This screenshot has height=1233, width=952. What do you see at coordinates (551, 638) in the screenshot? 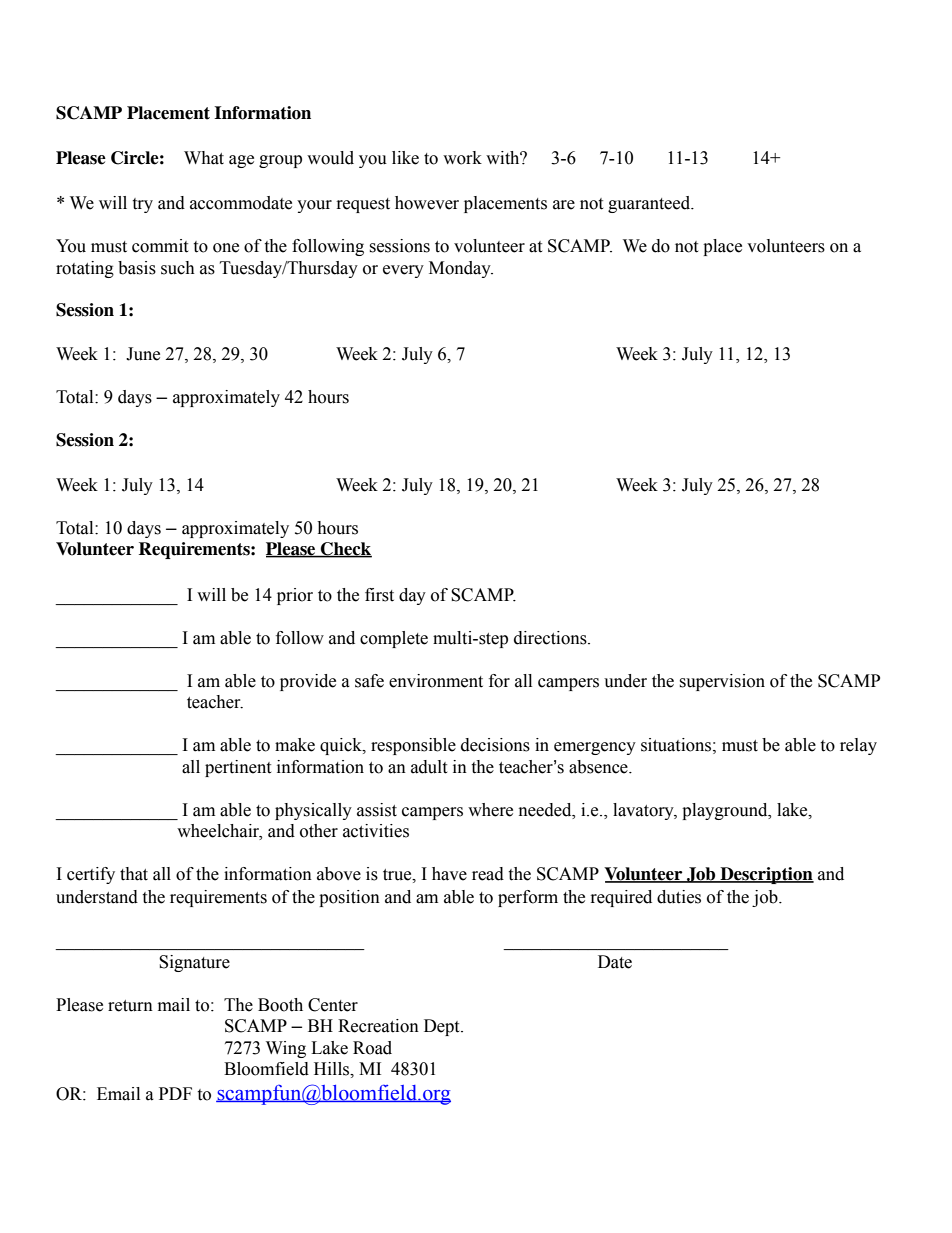
I see `directions` at bounding box center [551, 638].
